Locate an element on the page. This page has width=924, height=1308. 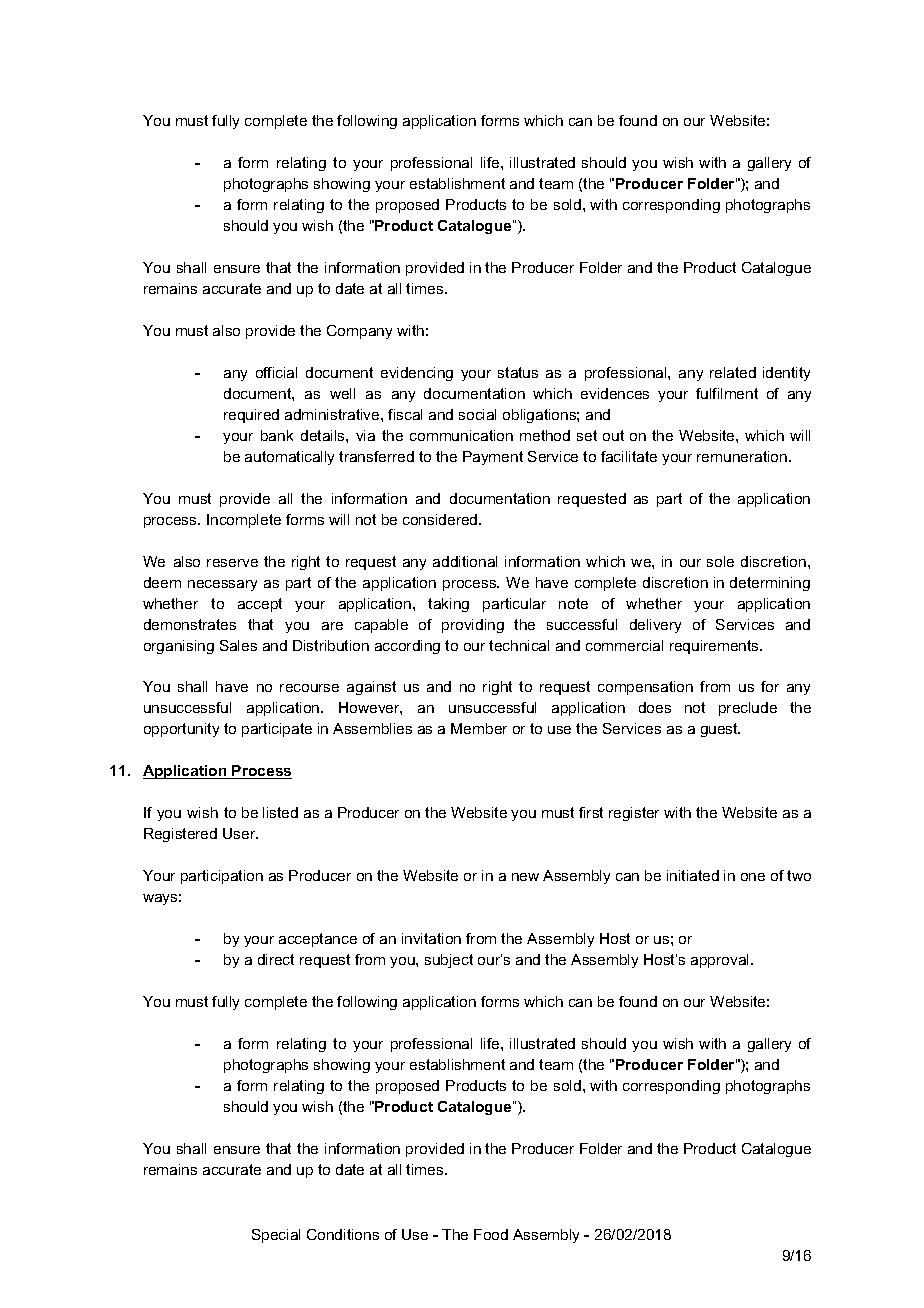
requirements is located at coordinates (715, 647).
